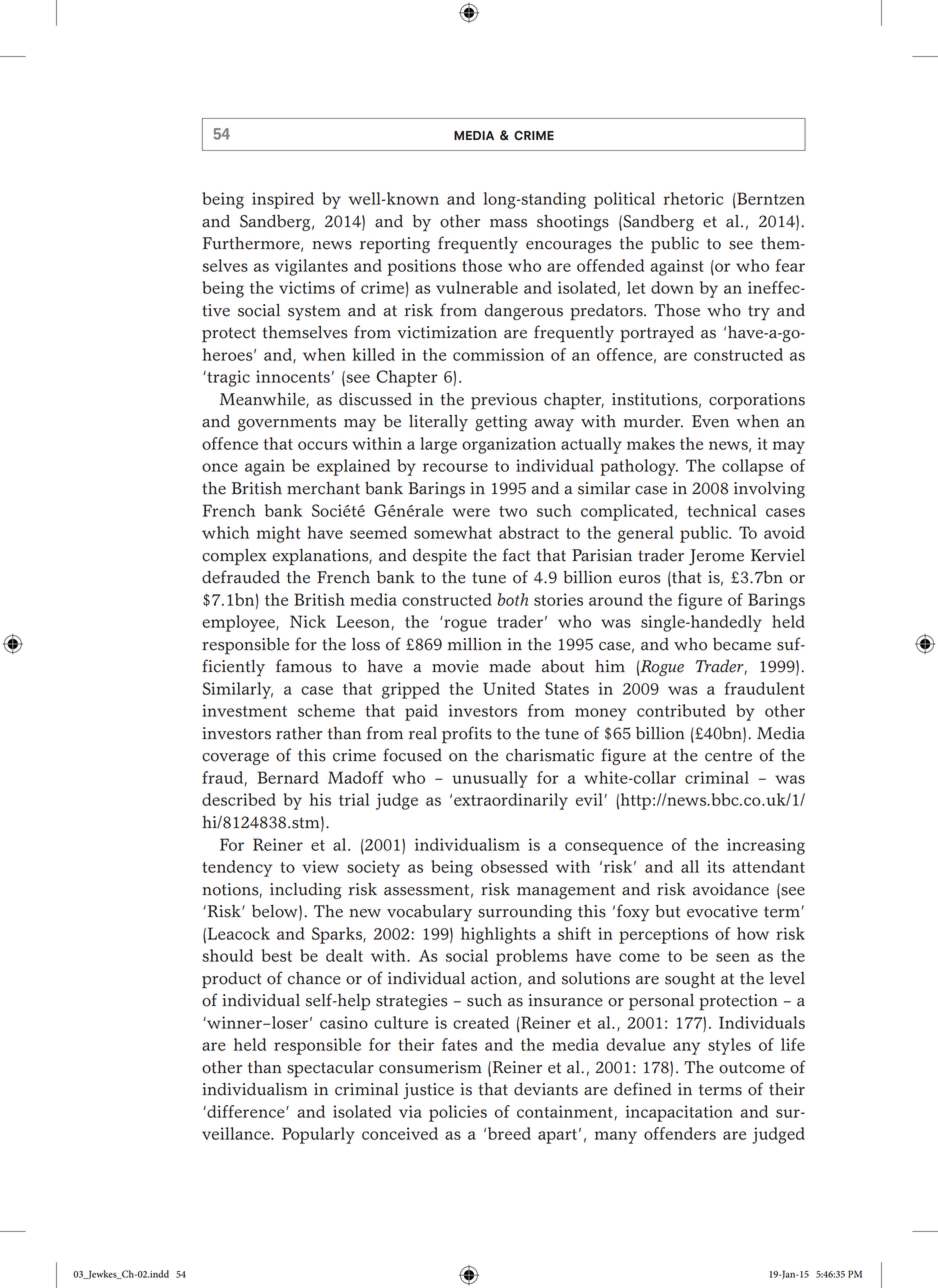  I want to click on inspired, so click(283, 200).
